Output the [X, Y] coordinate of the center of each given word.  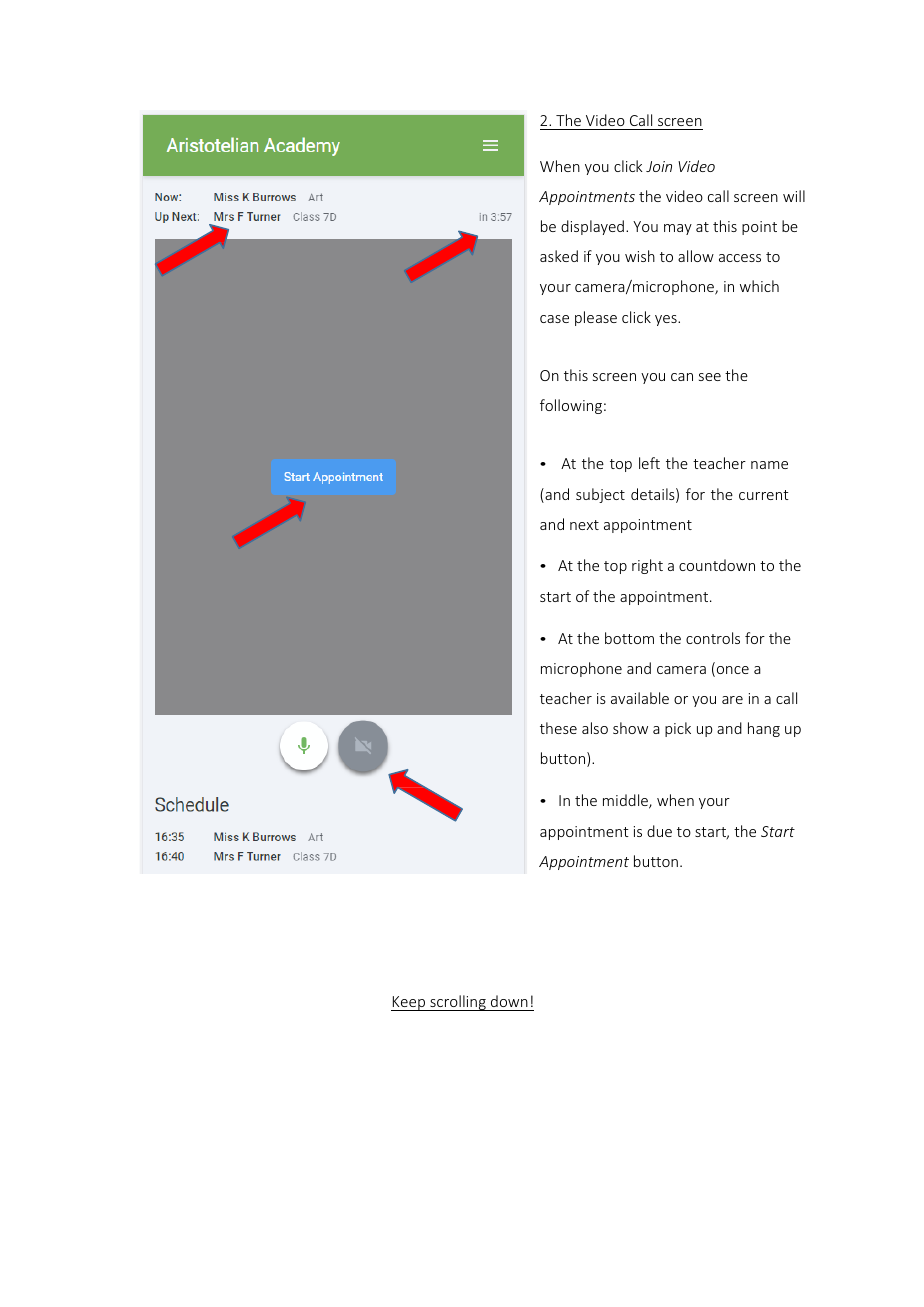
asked [559, 256]
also [595, 728]
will [794, 196]
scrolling [458, 1003]
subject [600, 495]
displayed [592, 227]
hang [764, 729]
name [769, 465]
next [584, 525]
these [558, 728]
